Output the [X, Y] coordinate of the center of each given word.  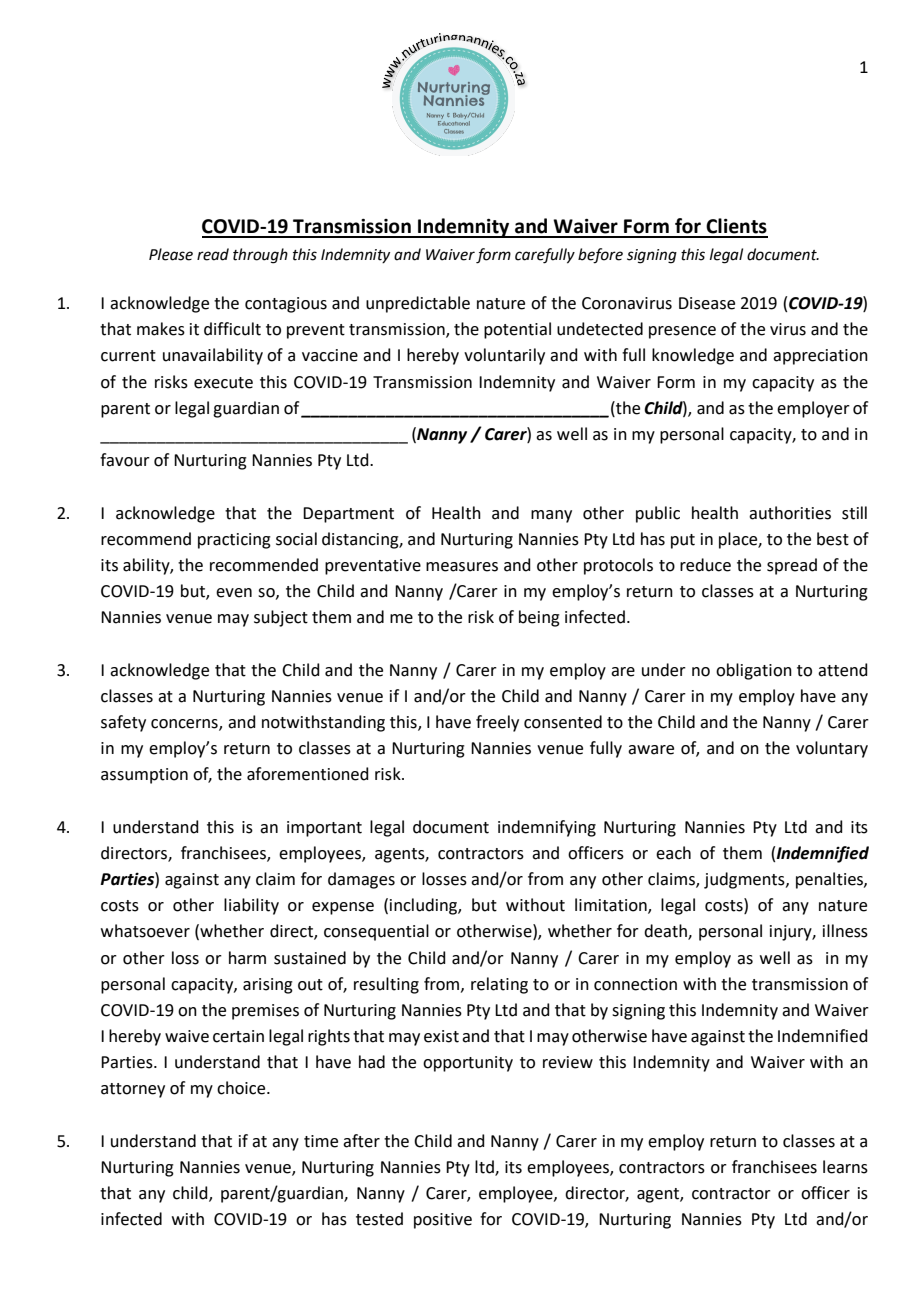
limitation [612, 906]
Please [171, 254]
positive [443, 1221]
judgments [745, 880]
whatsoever [145, 931]
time [321, 1141]
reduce [705, 565]
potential [517, 330]
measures [462, 567]
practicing [234, 541]
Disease [707, 303]
